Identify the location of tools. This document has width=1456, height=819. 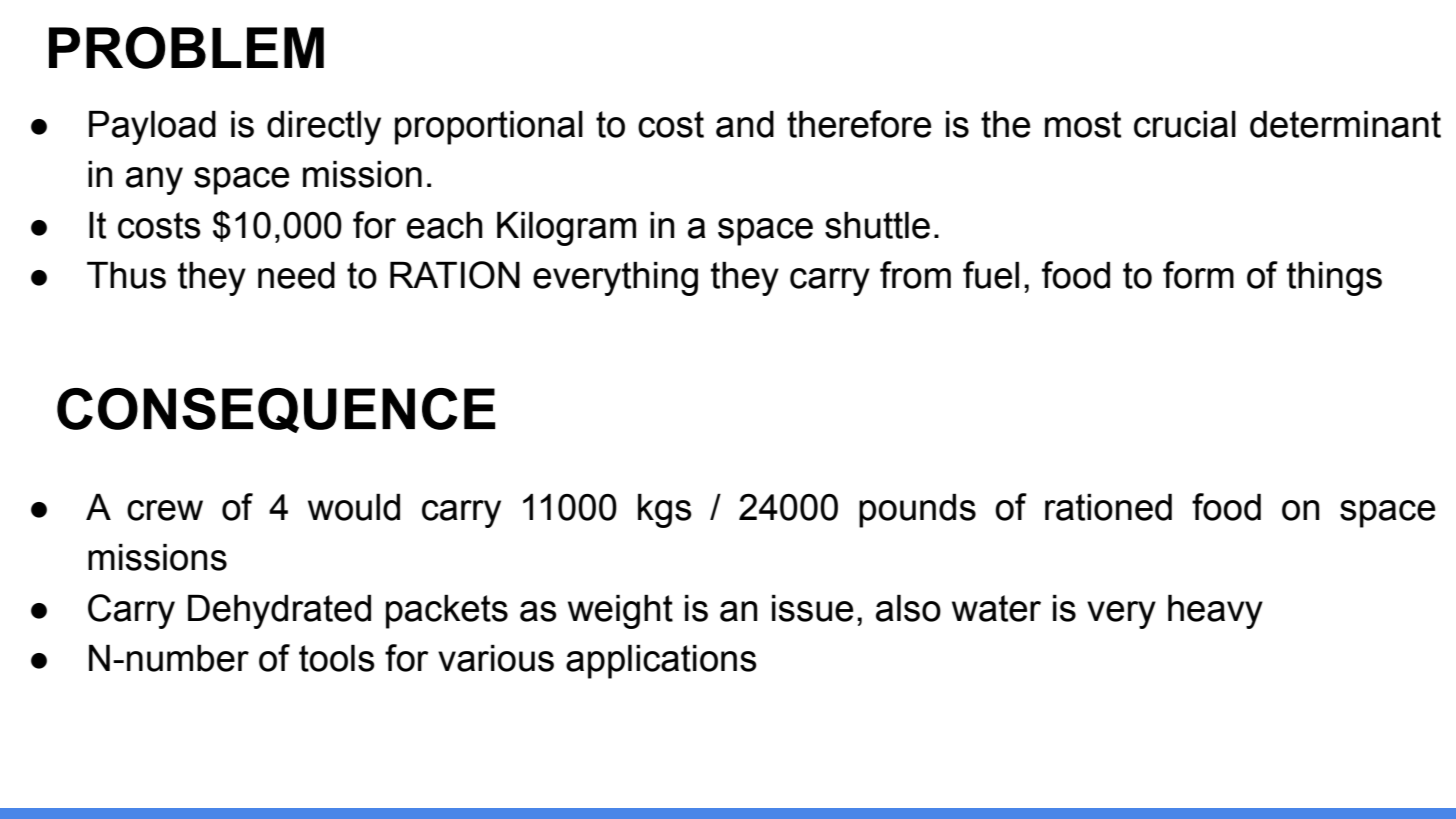
(337, 658).
